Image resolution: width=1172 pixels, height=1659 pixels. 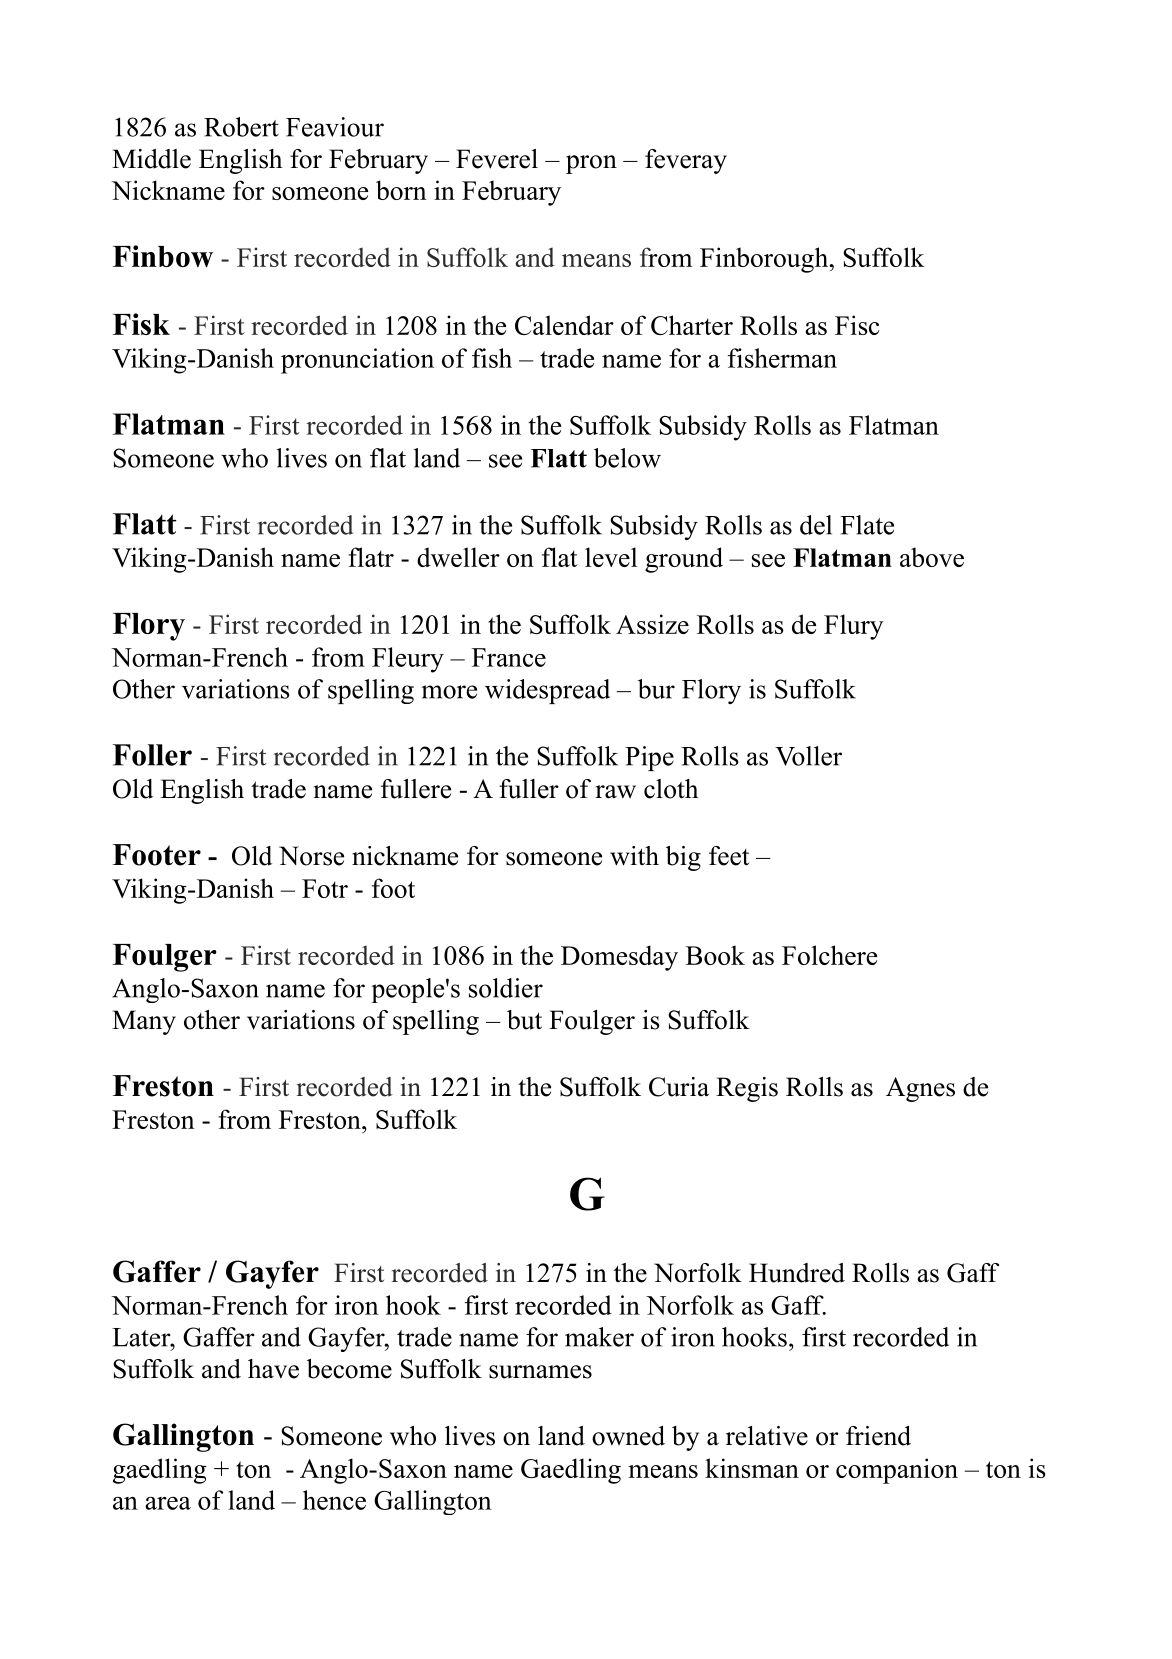 I want to click on Robert, so click(x=241, y=127).
